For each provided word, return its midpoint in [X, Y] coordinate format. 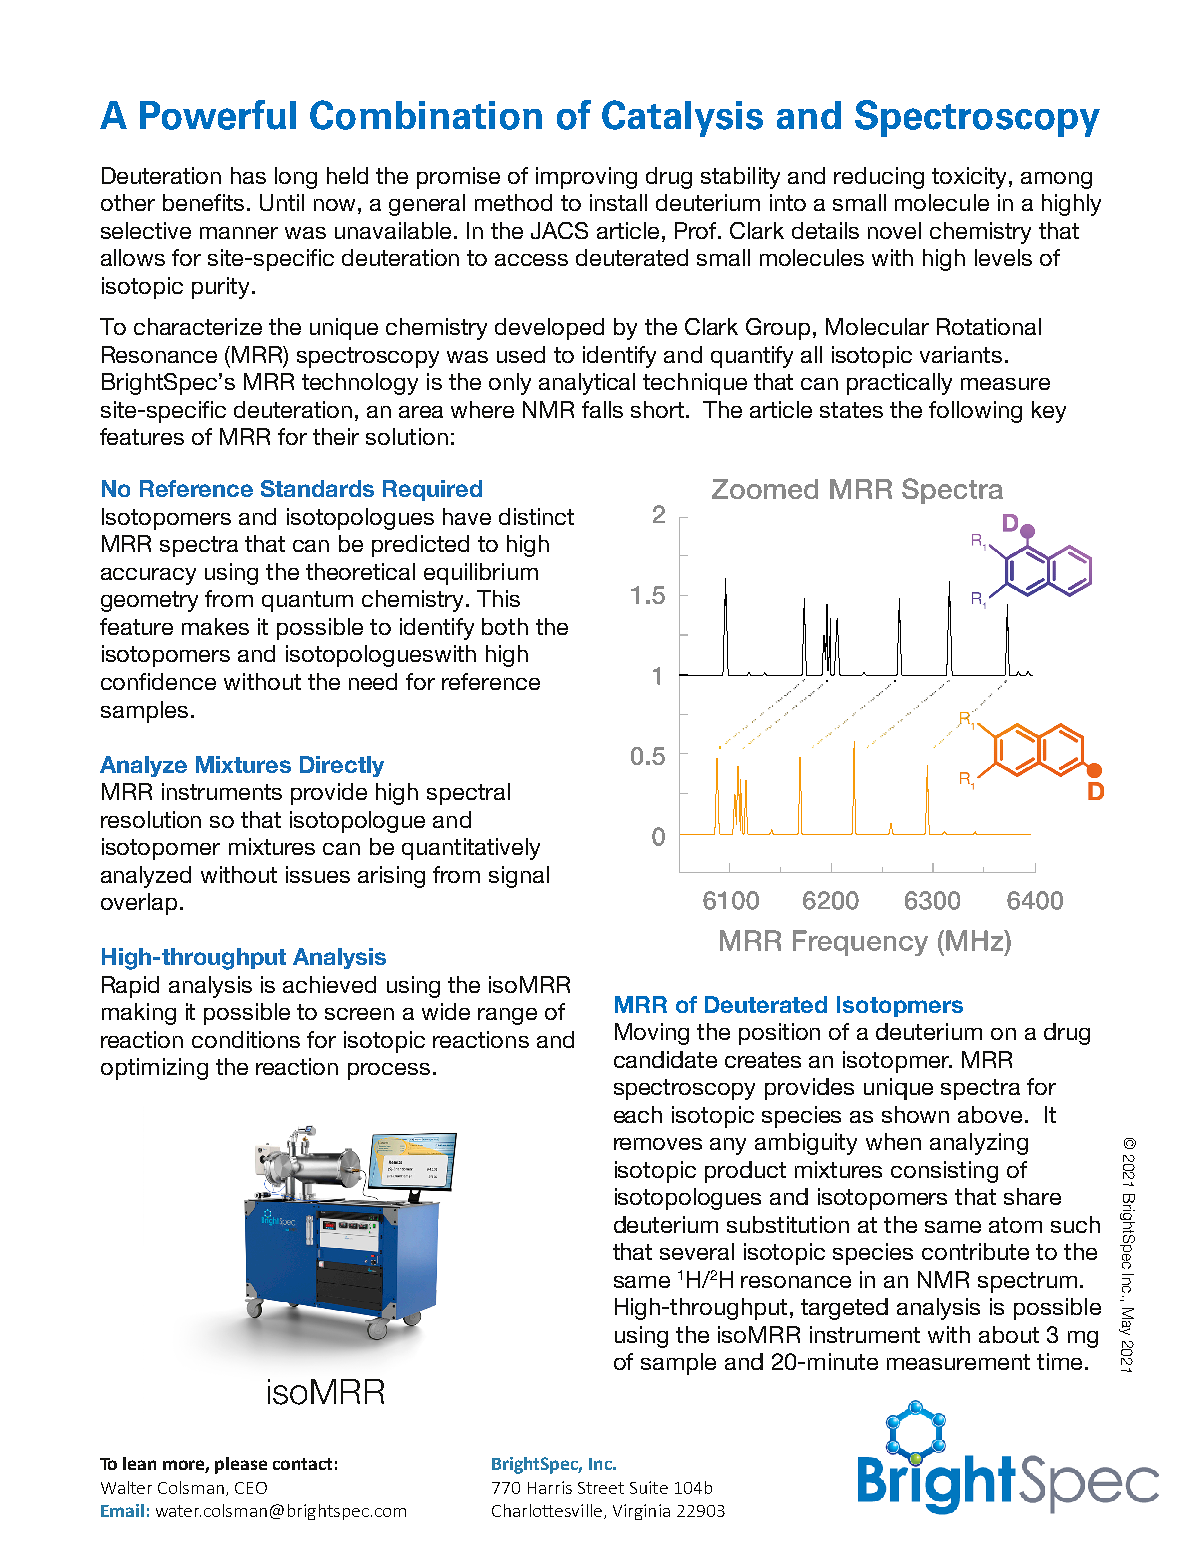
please [241, 1465]
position [779, 1034]
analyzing [979, 1144]
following [975, 412]
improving [586, 178]
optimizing [154, 1069]
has [248, 175]
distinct [536, 516]
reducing [879, 178]
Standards [317, 488]
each [638, 1114]
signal [519, 877]
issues [318, 874]
